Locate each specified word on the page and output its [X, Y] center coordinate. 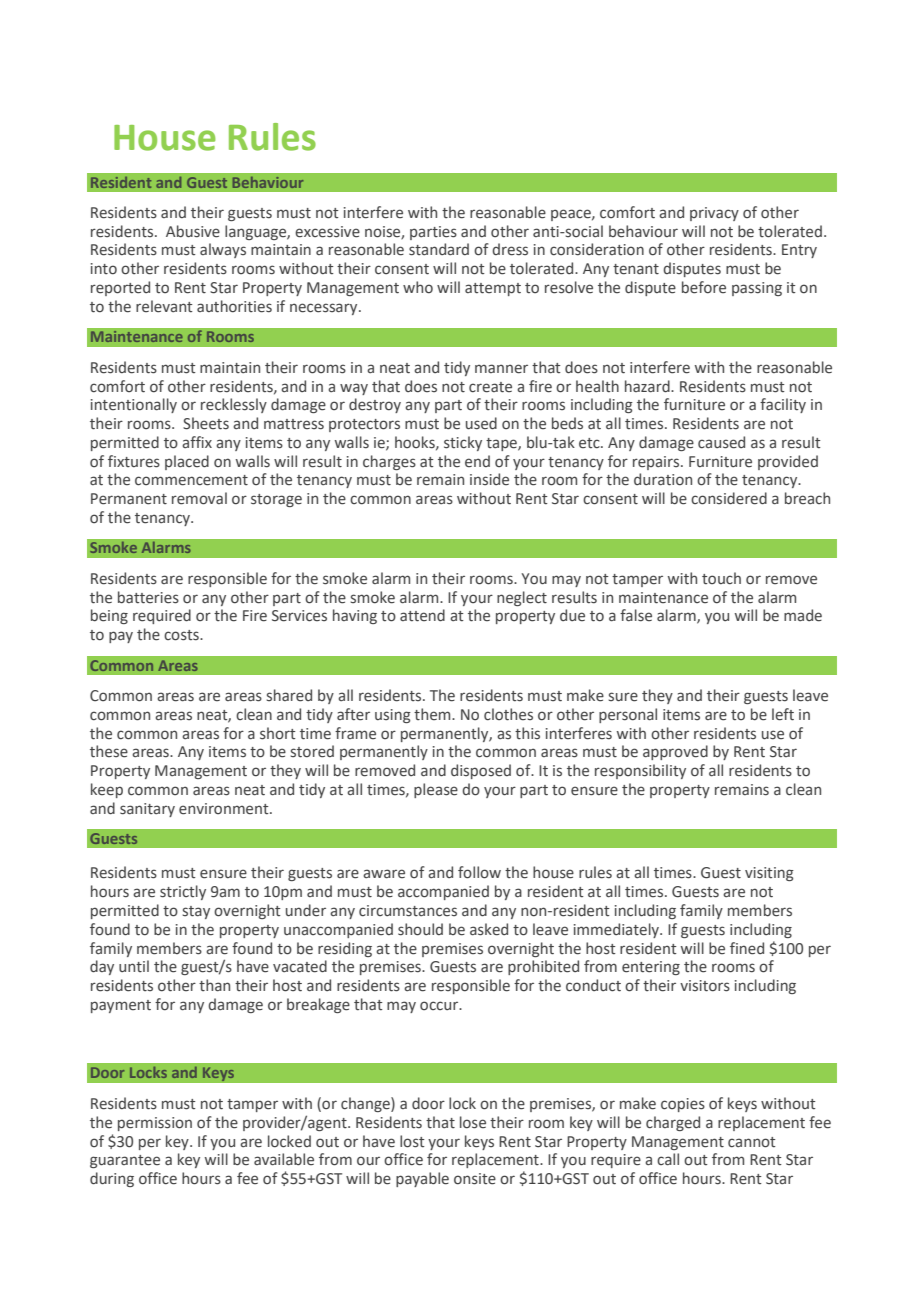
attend [422, 615]
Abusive [193, 231]
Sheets [206, 423]
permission [155, 1124]
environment [225, 809]
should [420, 929]
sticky [463, 443]
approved [675, 752]
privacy [714, 214]
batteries [148, 597]
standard [439, 249]
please [436, 790]
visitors [705, 986]
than [214, 985]
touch [721, 578]
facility [783, 405]
